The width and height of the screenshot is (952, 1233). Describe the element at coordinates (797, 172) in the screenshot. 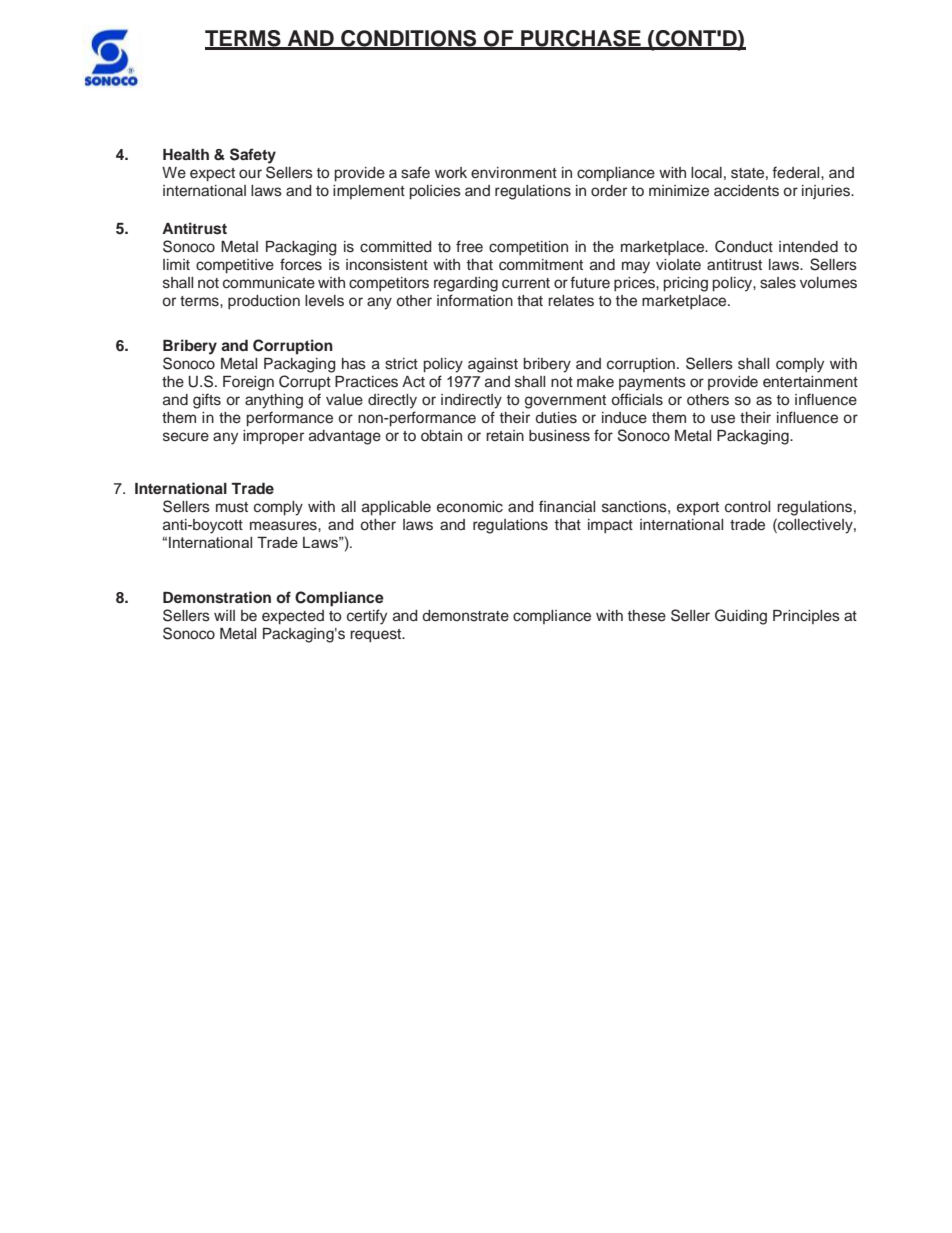

I see `federal` at that location.
